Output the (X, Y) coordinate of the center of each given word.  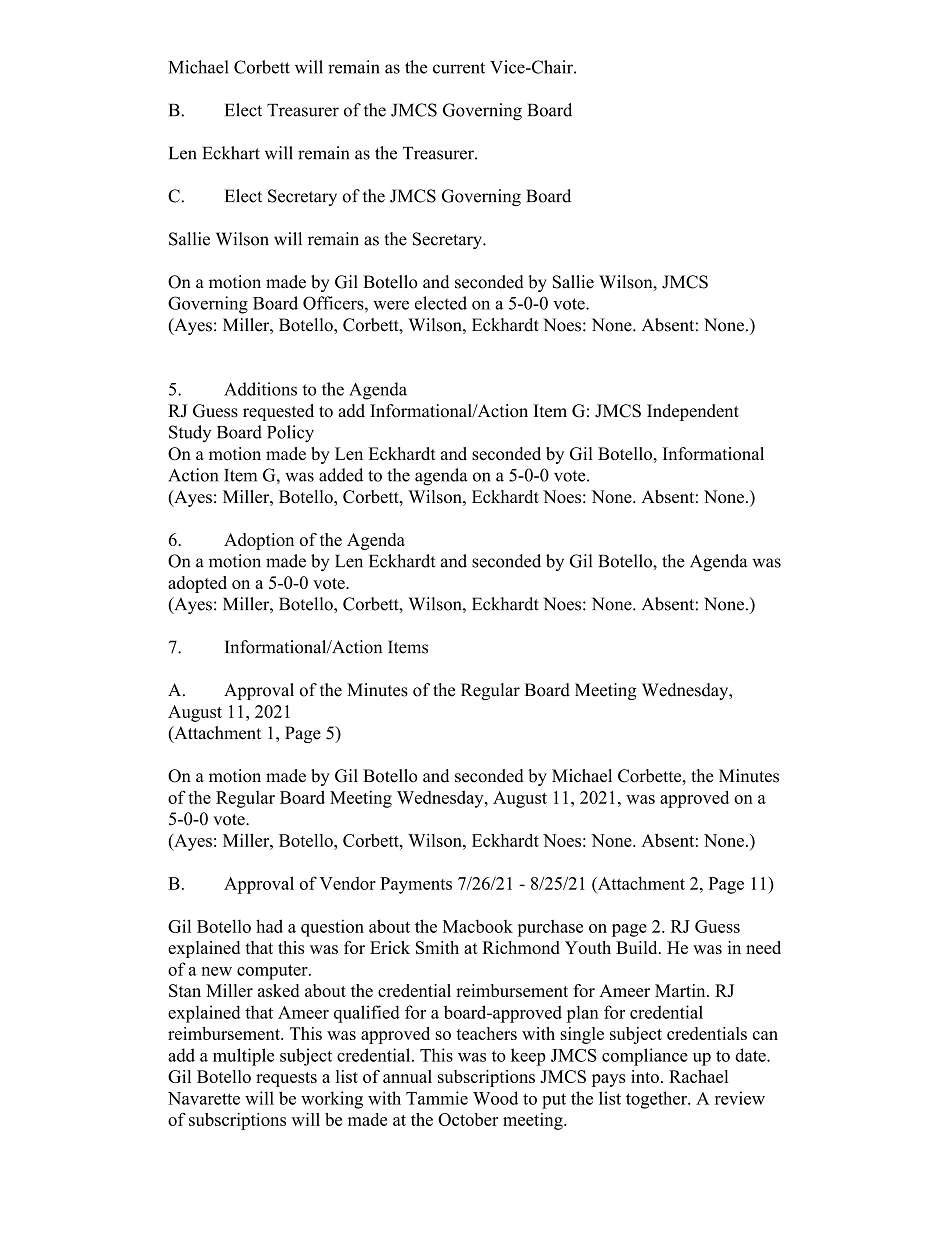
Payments (416, 885)
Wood (495, 1098)
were (391, 305)
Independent (693, 412)
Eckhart (231, 153)
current (459, 68)
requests (286, 1079)
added (341, 475)
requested (278, 412)
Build (638, 947)
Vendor (348, 883)
